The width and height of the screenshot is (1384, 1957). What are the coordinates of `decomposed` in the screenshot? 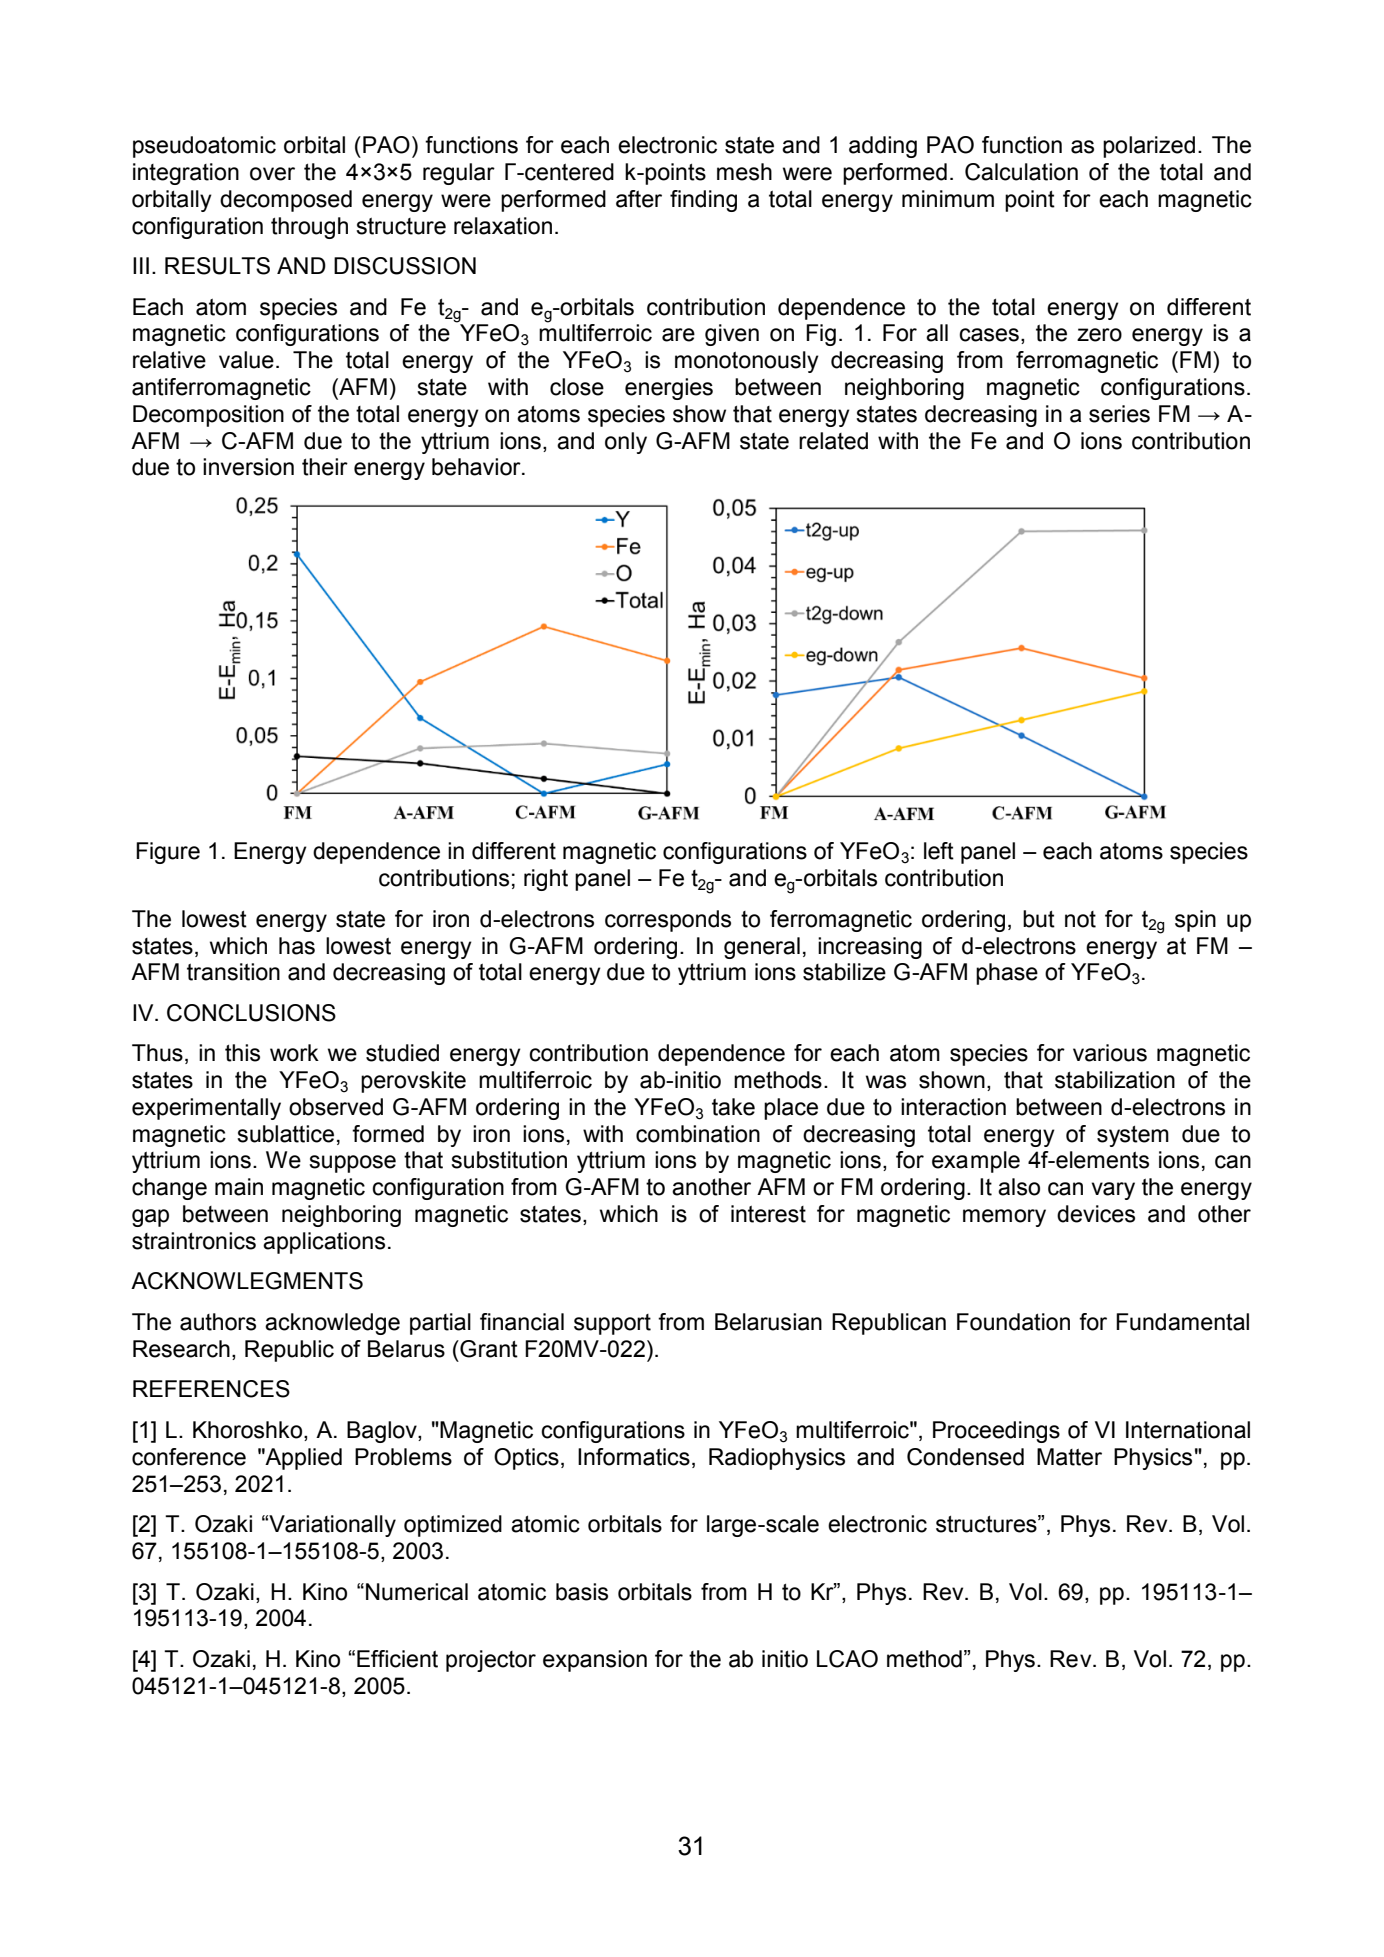 It's located at (286, 201).
